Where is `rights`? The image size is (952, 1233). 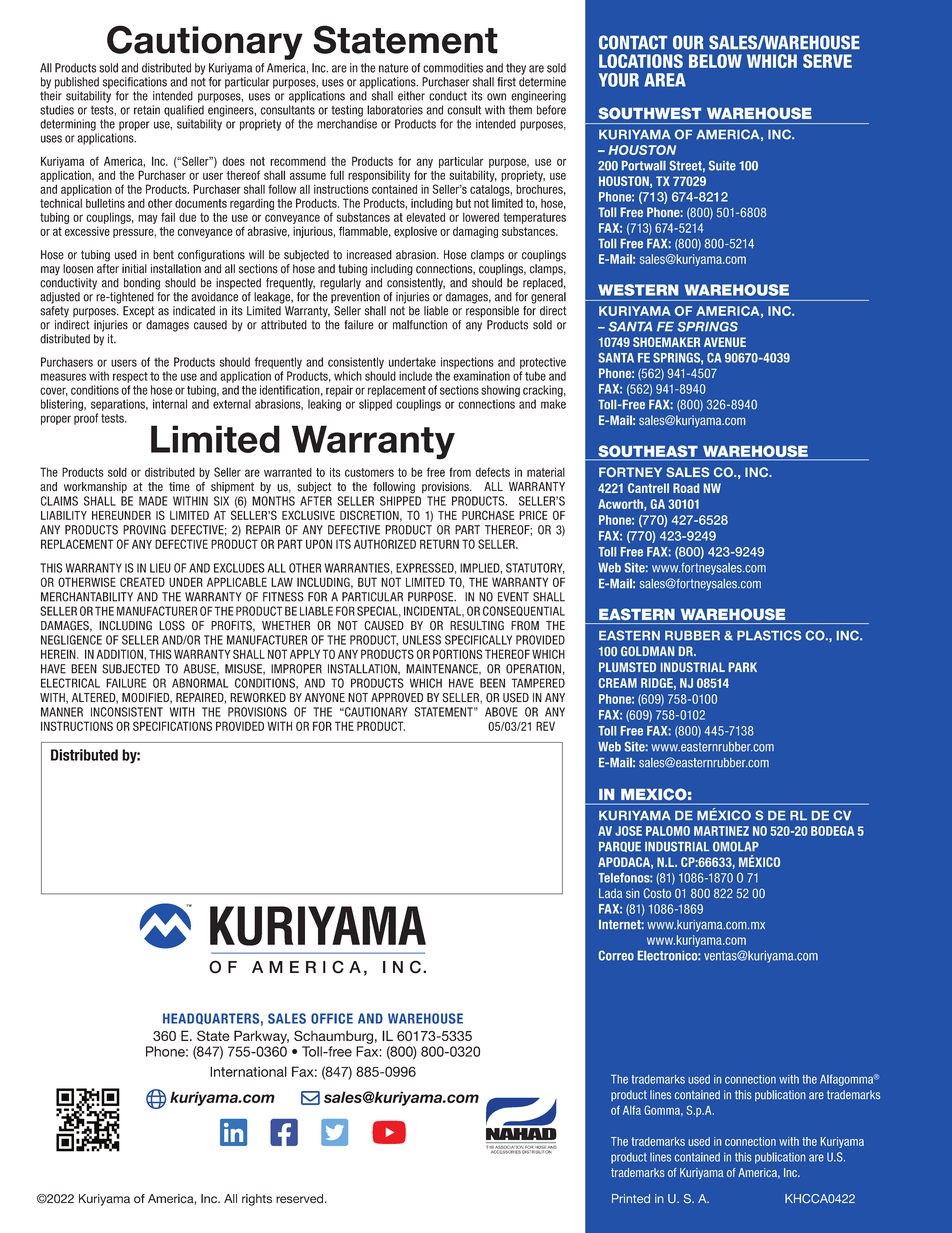 rights is located at coordinates (257, 1200).
